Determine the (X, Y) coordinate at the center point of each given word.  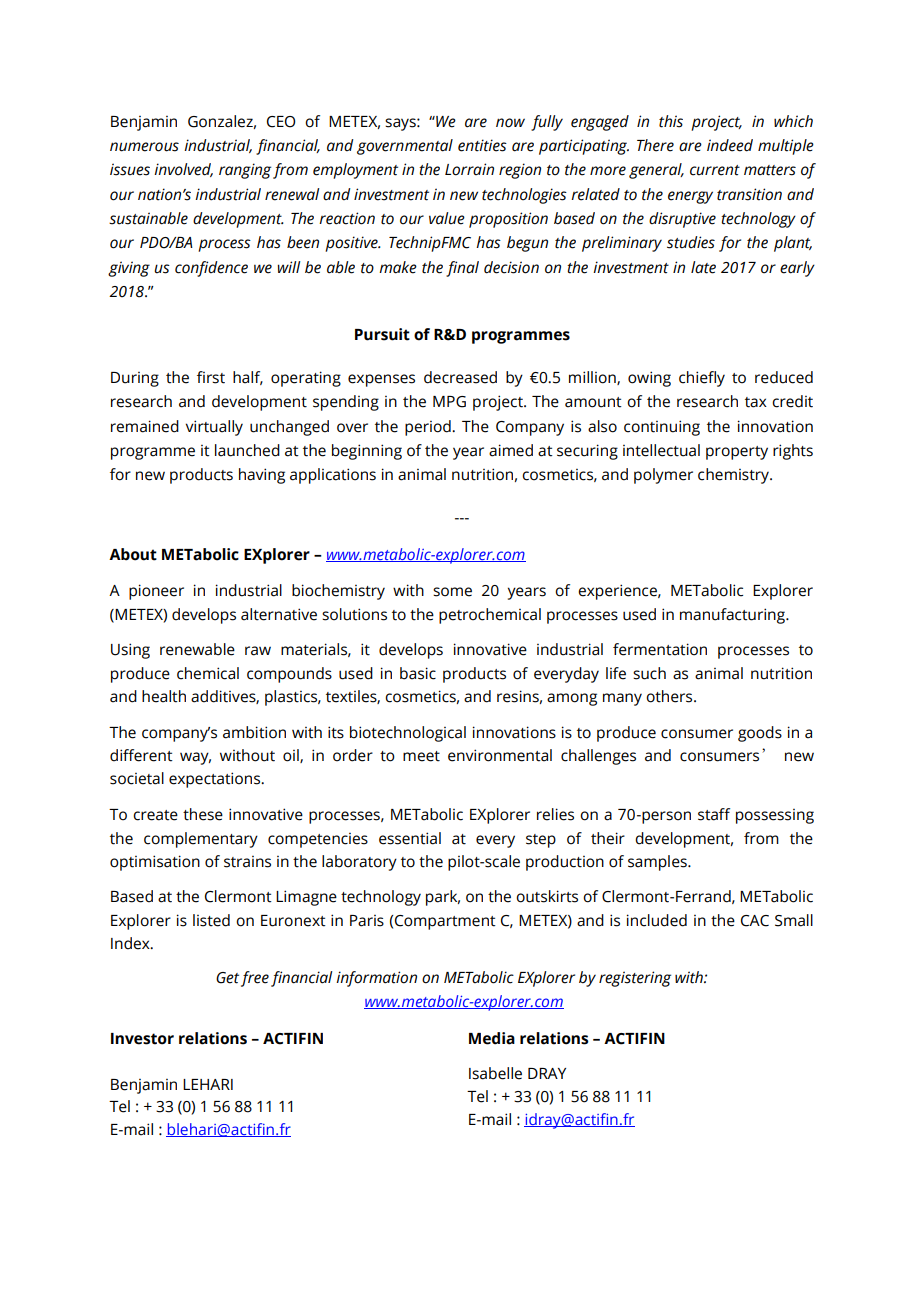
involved (183, 170)
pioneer (156, 592)
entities (482, 145)
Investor (142, 1039)
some (452, 592)
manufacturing (734, 616)
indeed (730, 145)
